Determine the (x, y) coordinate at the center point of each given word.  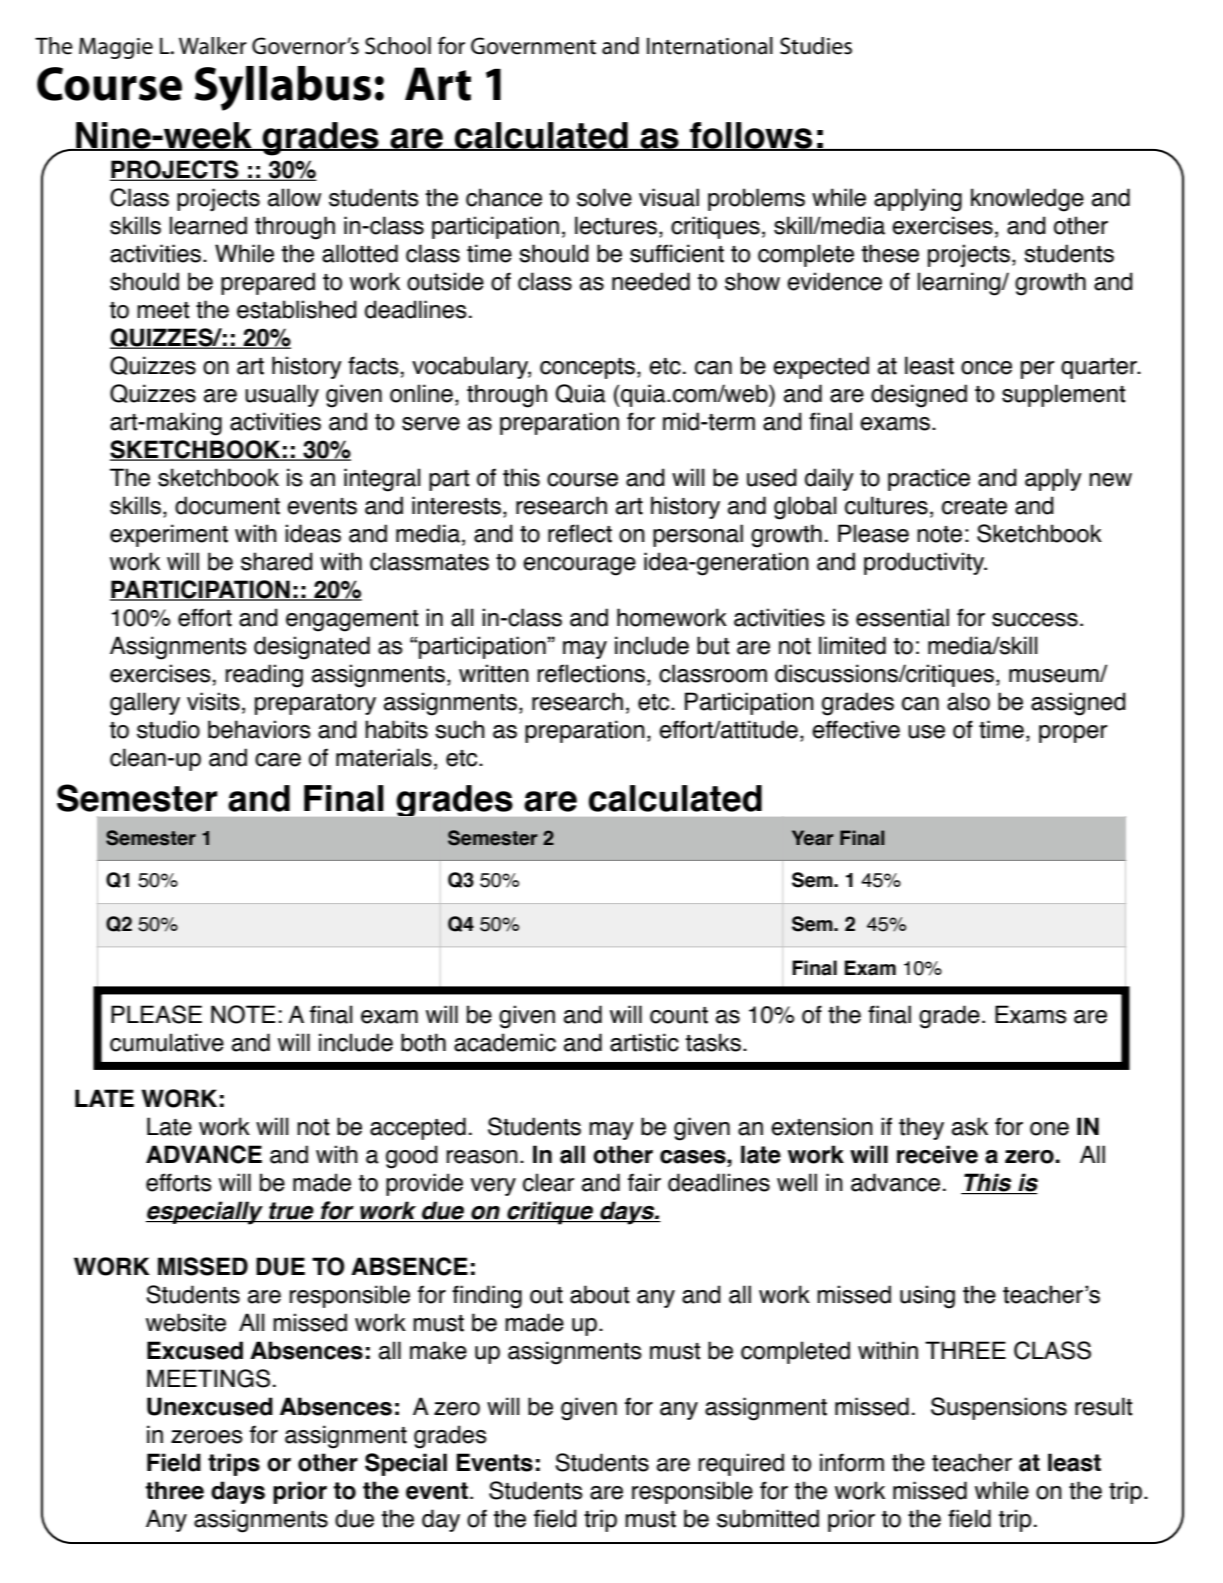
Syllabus (283, 88)
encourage (579, 566)
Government (533, 46)
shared (277, 561)
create (974, 506)
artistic (644, 1042)
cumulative (167, 1042)
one (1049, 1129)
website (186, 1322)
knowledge (1027, 200)
